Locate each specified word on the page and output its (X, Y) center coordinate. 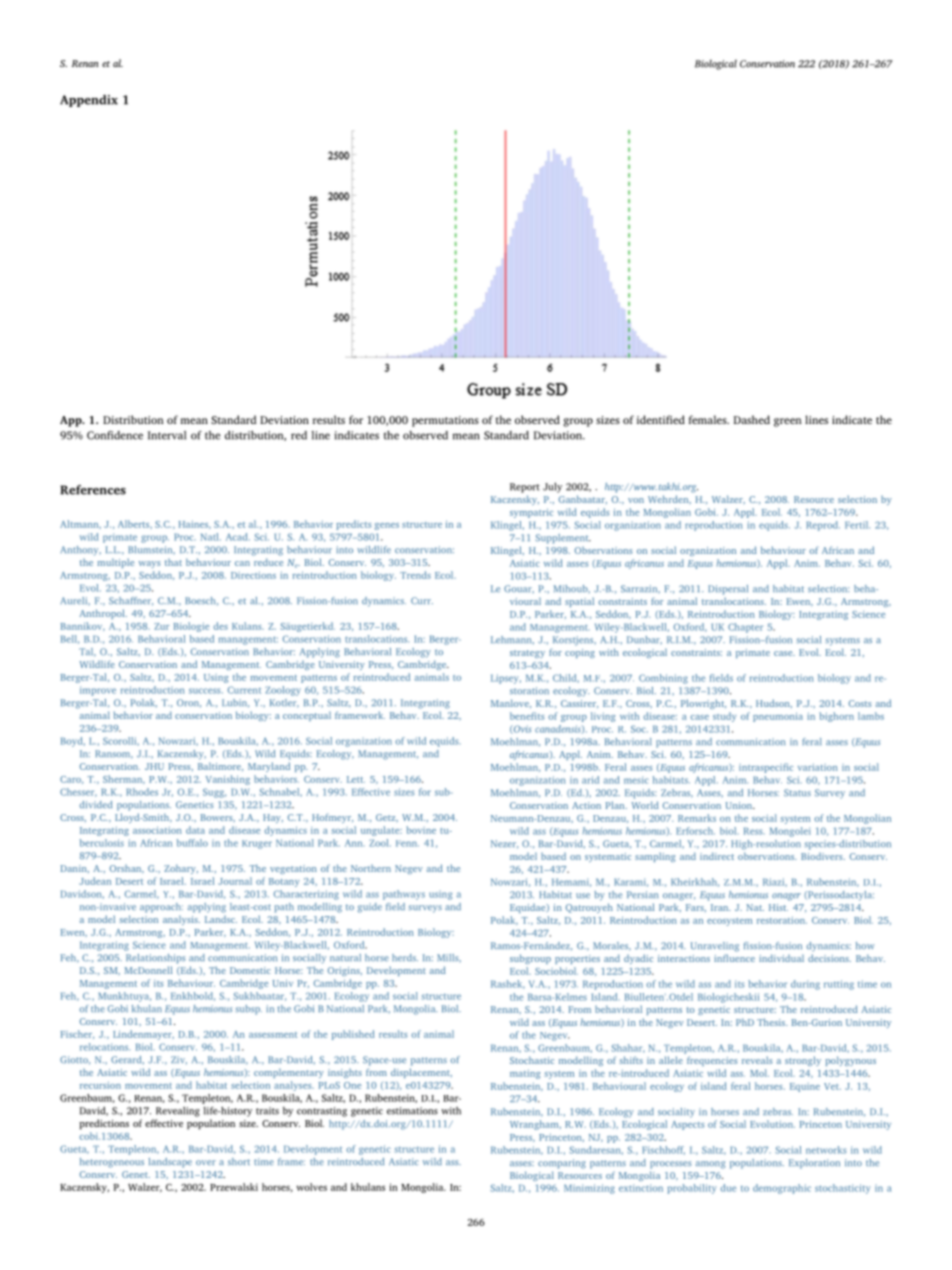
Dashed (751, 419)
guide (370, 908)
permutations (445, 421)
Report (525, 488)
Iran (721, 907)
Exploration (814, 1164)
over (206, 1162)
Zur (161, 626)
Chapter (745, 628)
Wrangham (535, 1125)
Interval (167, 435)
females (708, 419)
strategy (527, 654)
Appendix (89, 101)
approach (161, 908)
